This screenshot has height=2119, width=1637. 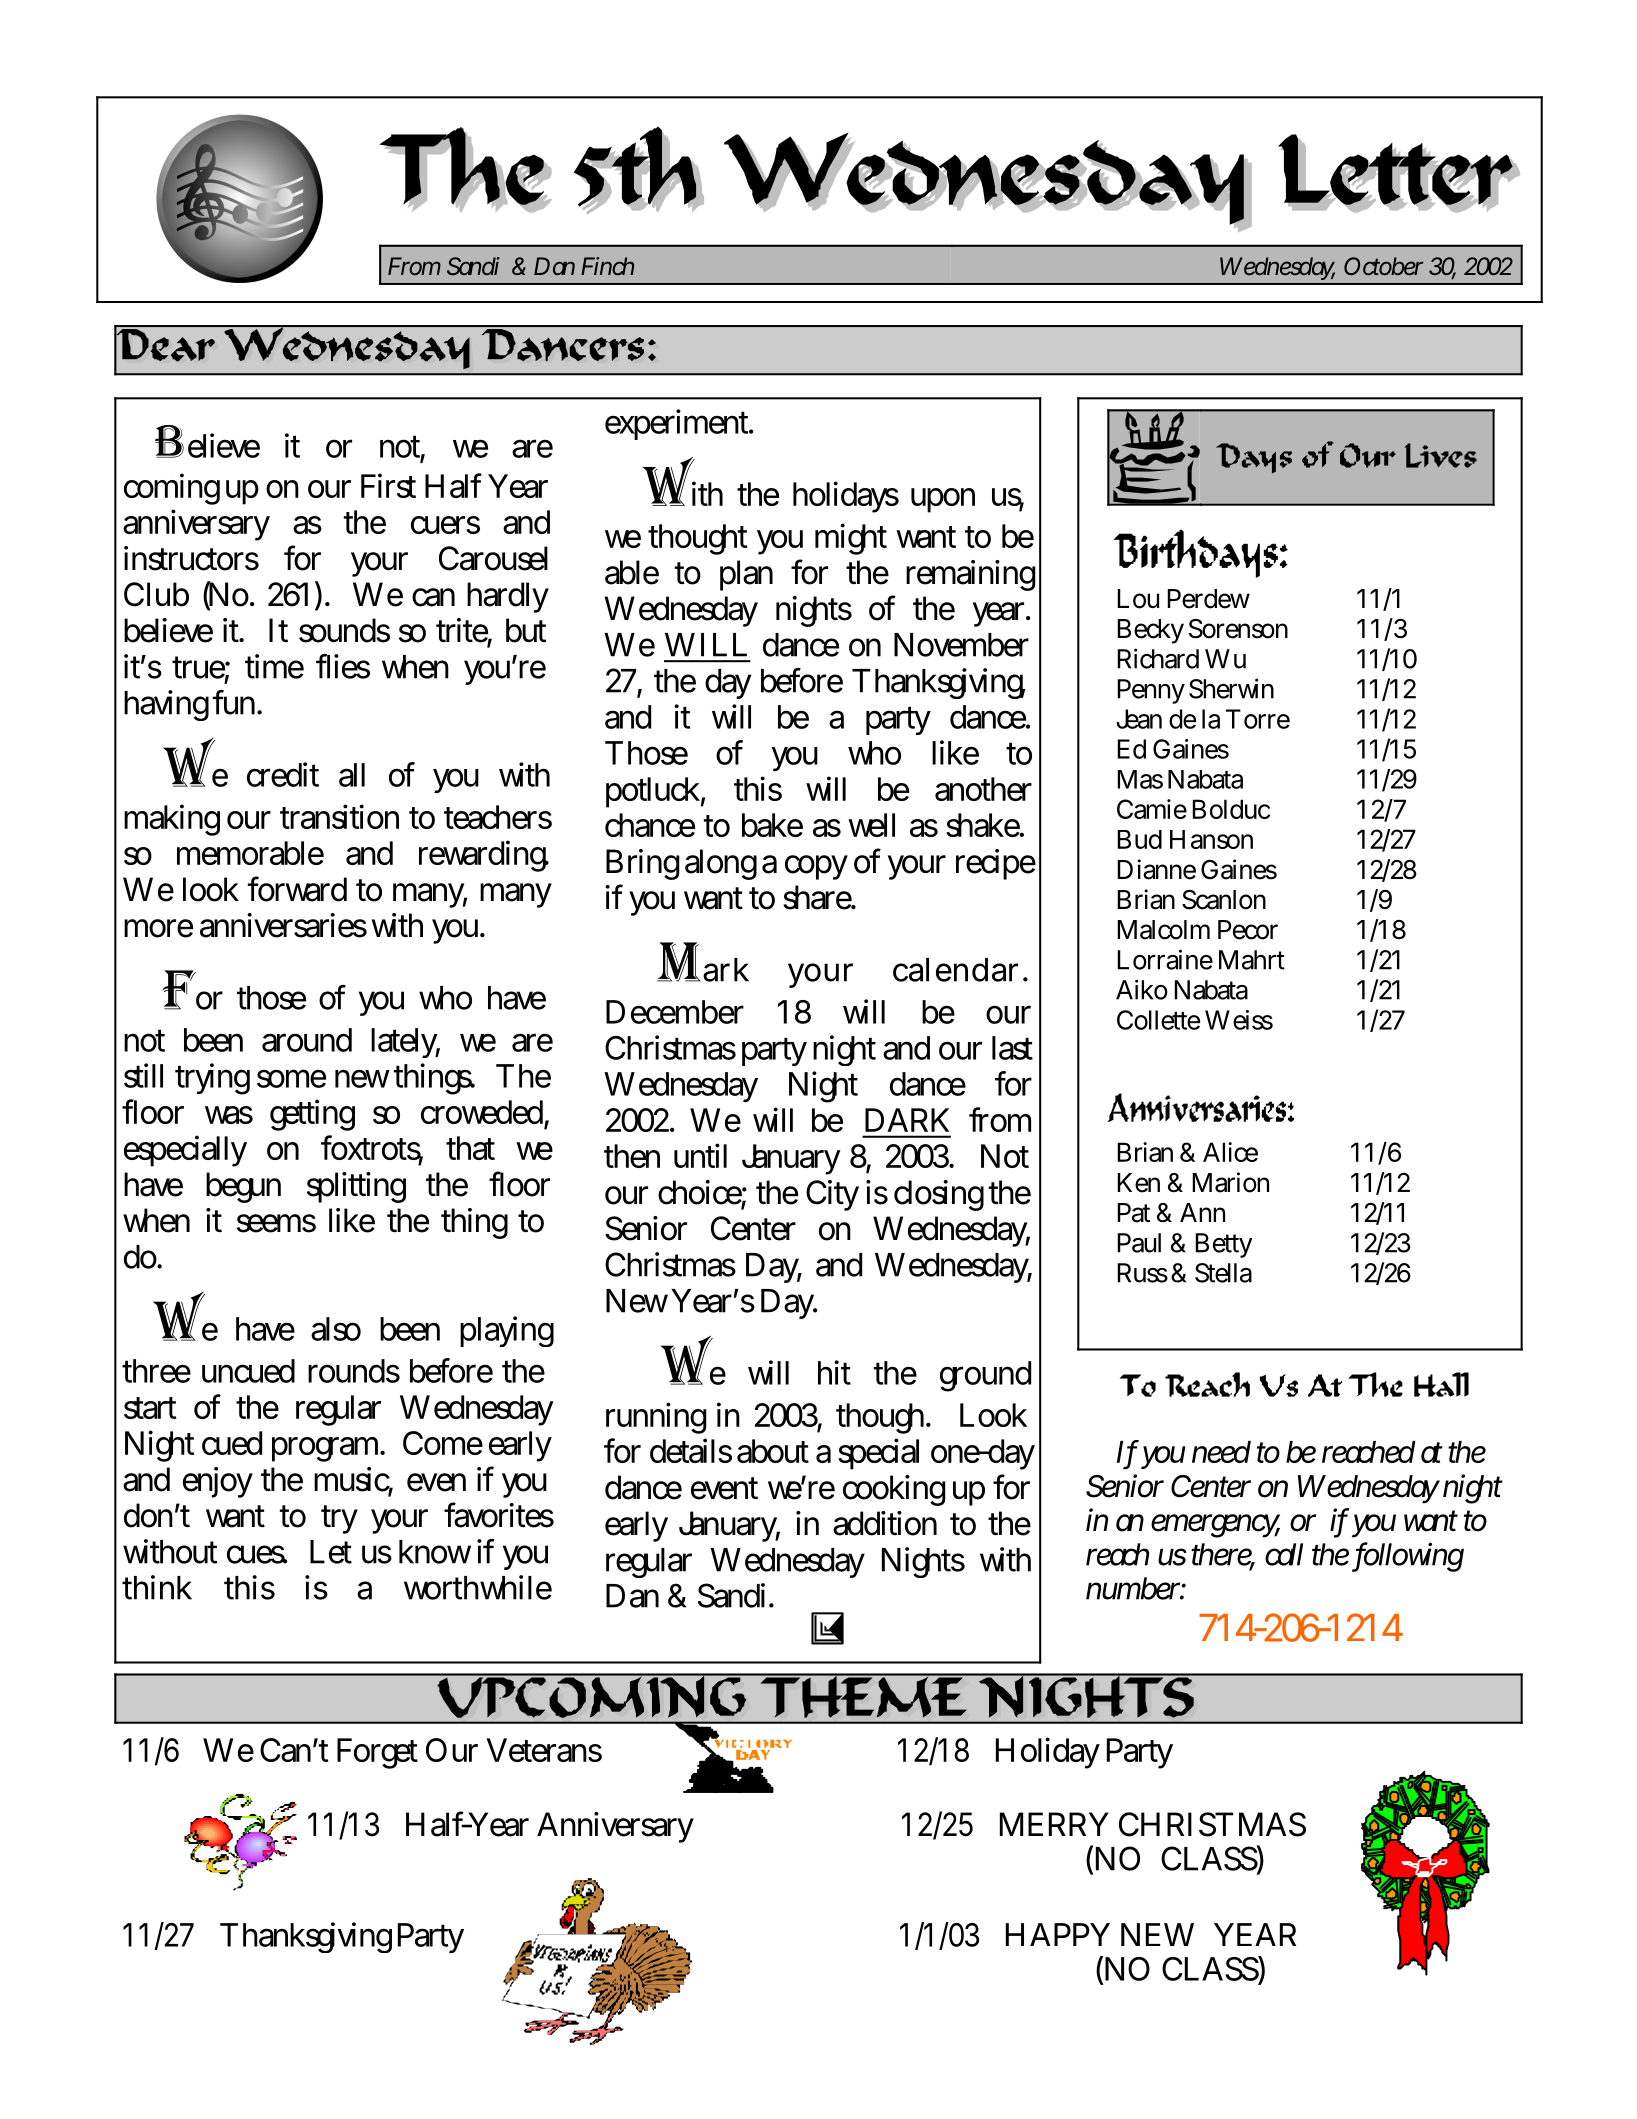 What do you see at coordinates (653, 792) in the screenshot?
I see `potluck` at bounding box center [653, 792].
